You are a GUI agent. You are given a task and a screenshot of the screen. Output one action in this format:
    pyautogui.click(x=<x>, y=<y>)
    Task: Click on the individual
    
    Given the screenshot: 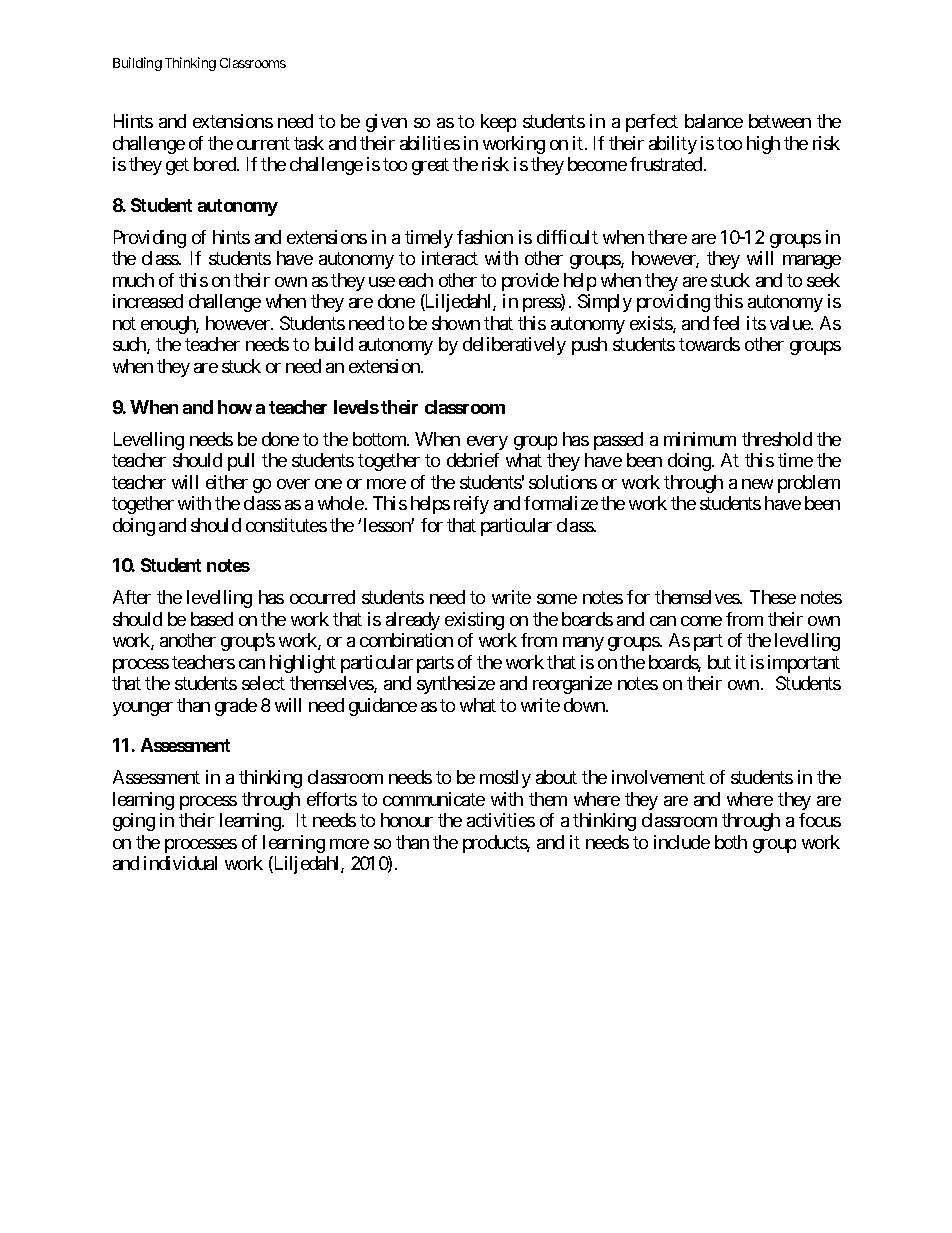 What is the action you would take?
    pyautogui.click(x=180, y=863)
